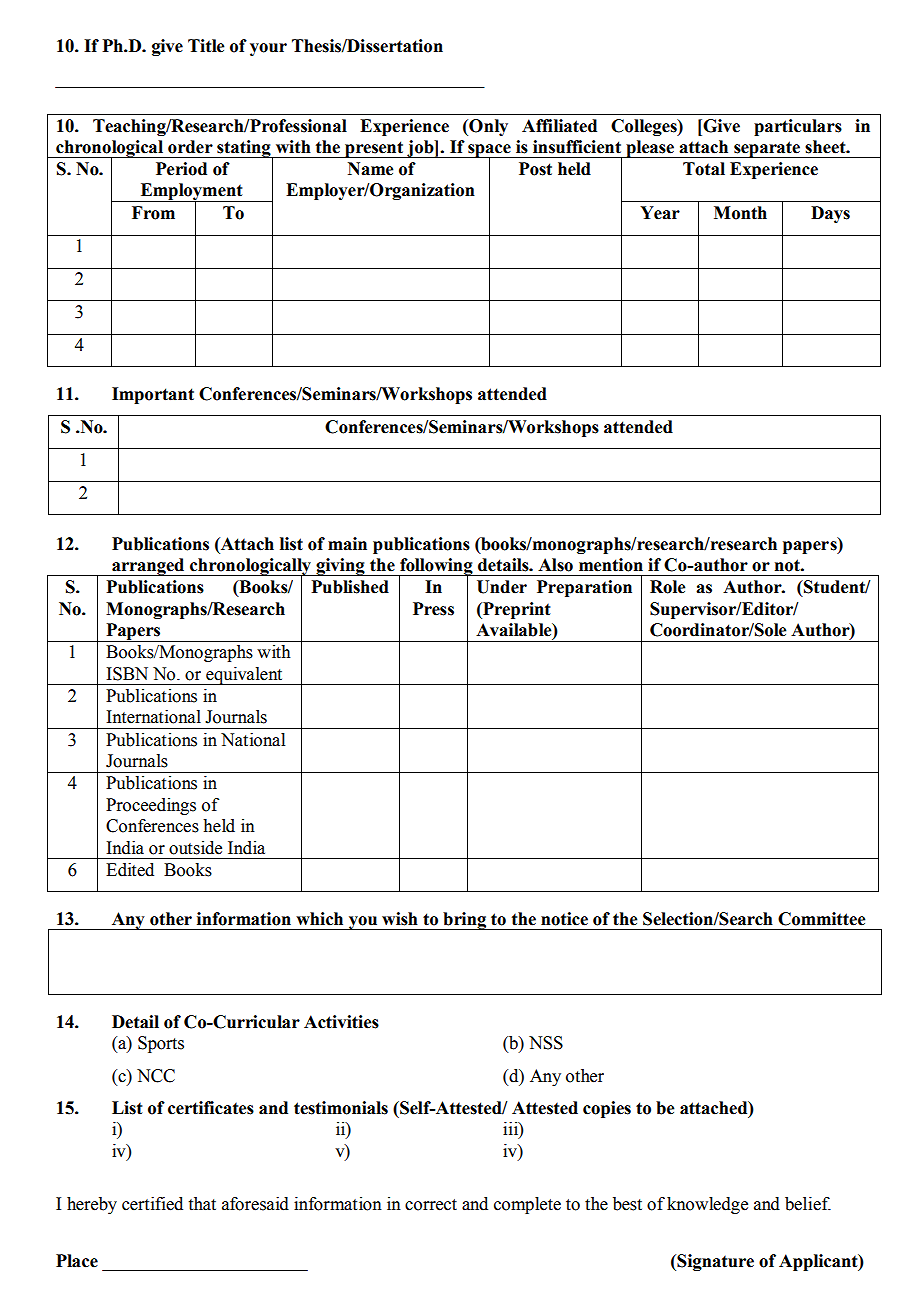 The width and height of the screenshot is (924, 1307). Describe the element at coordinates (821, 919) in the screenshot. I see `Committee` at that location.
